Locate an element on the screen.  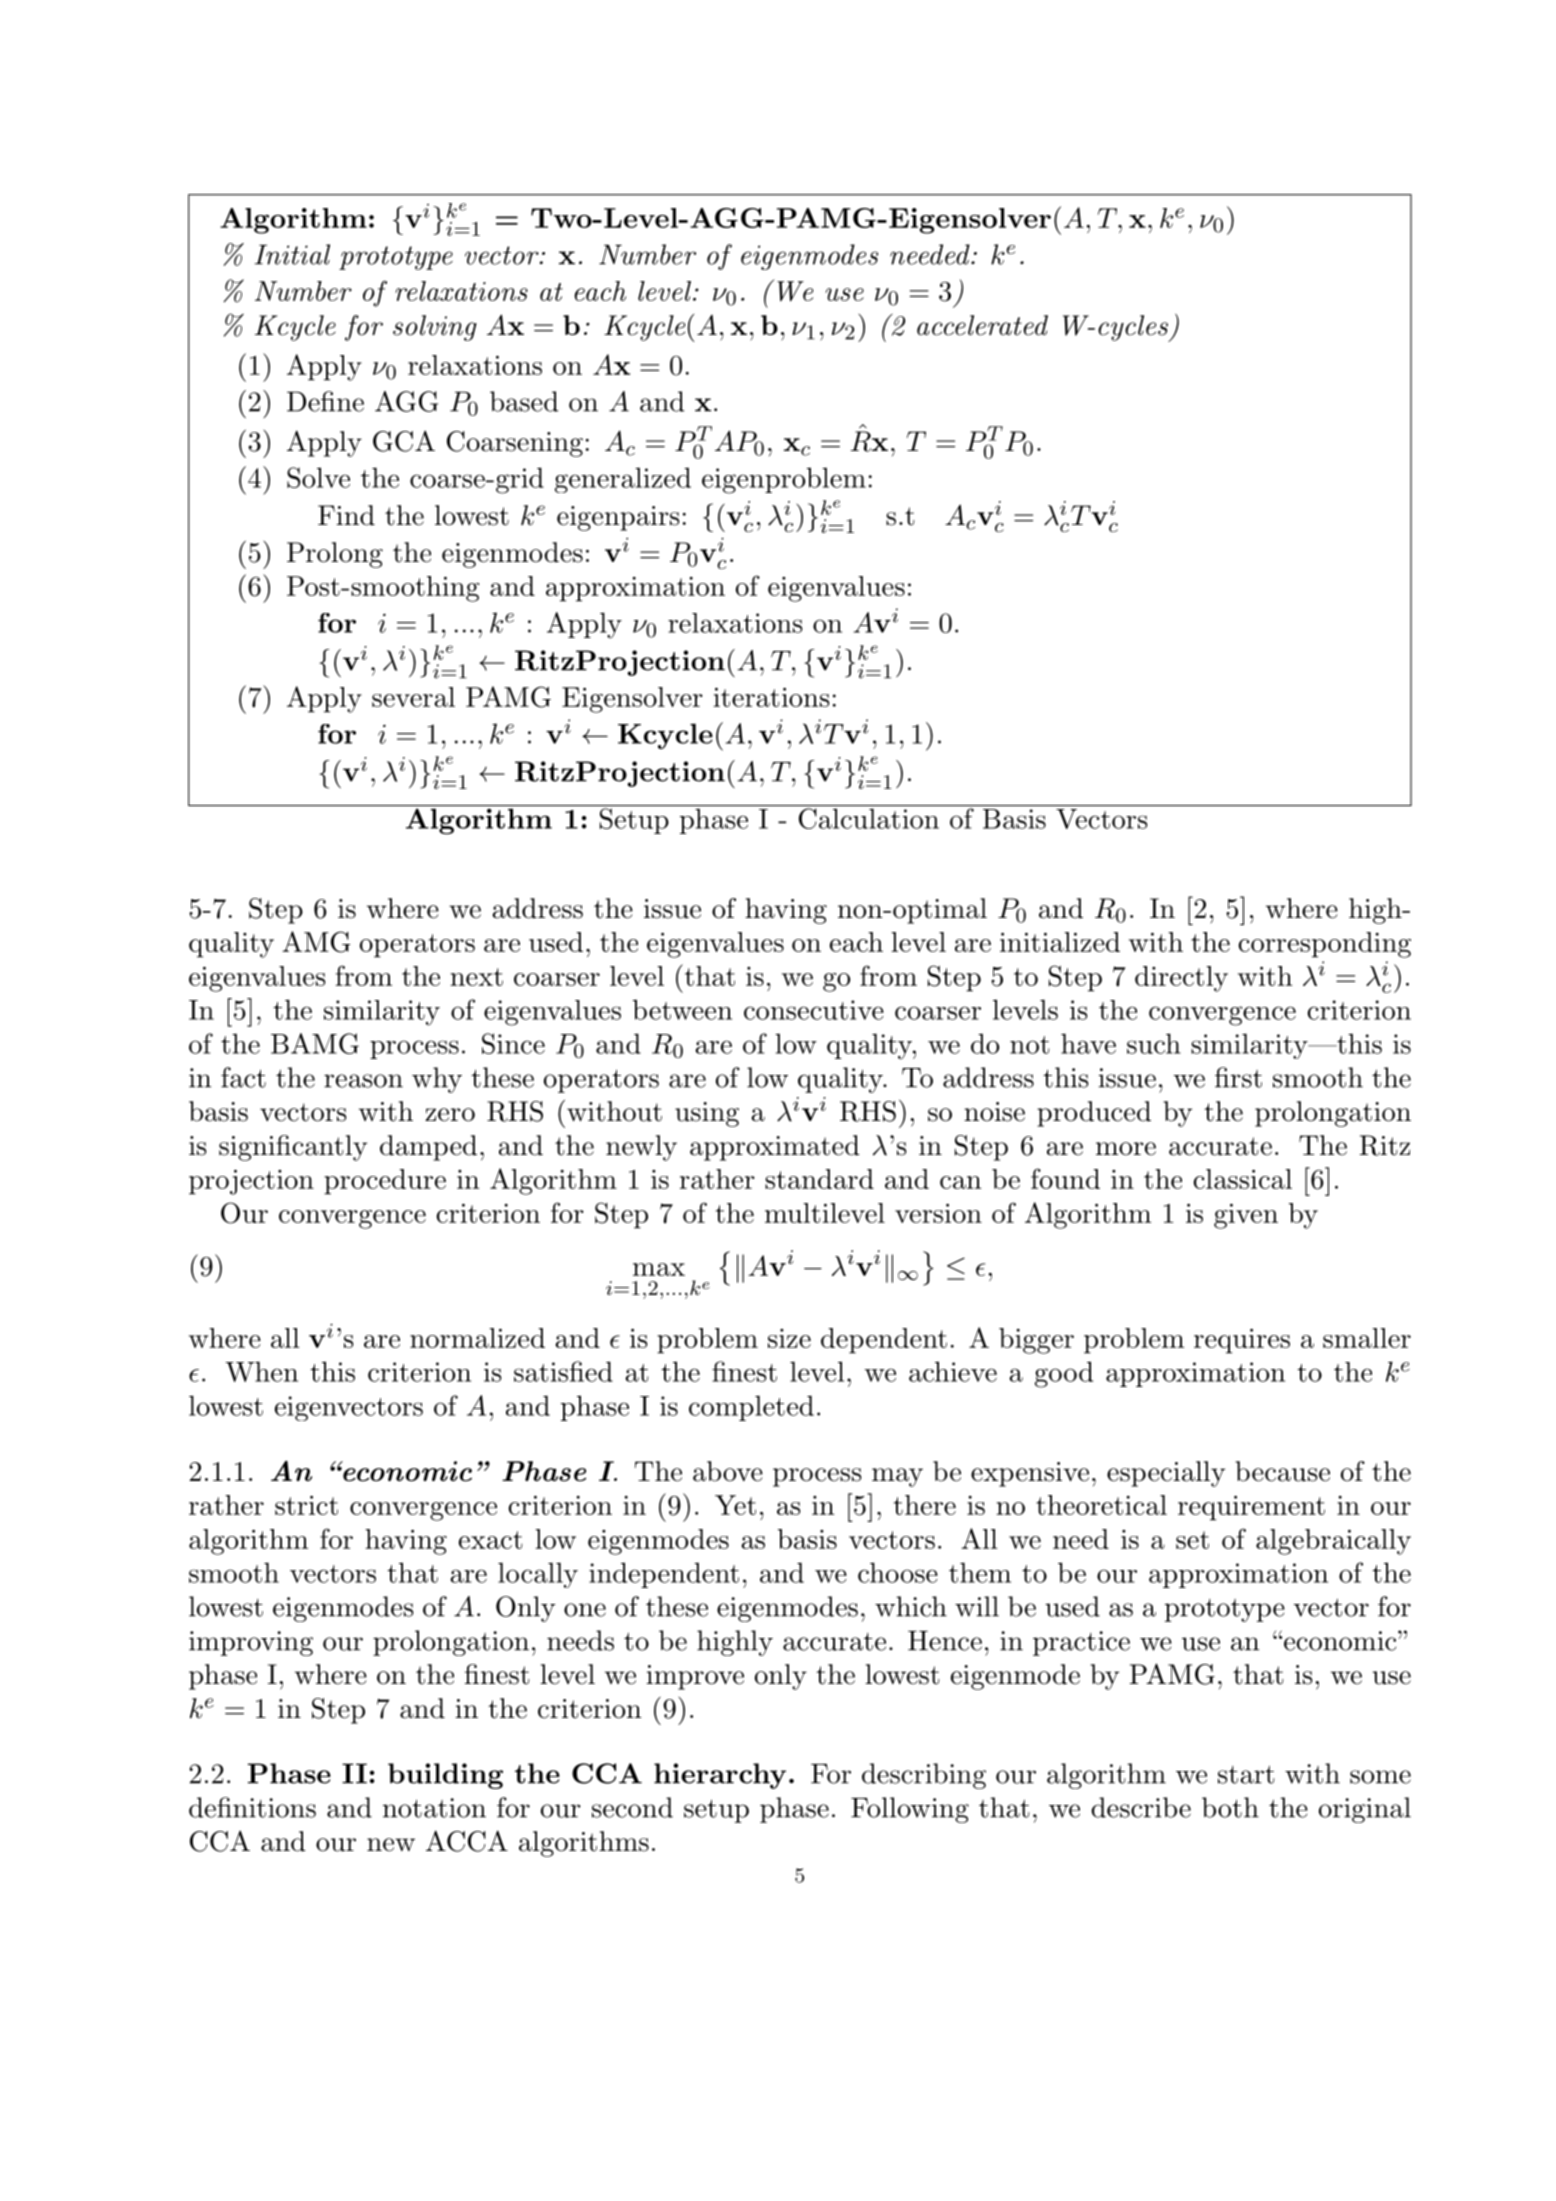
several is located at coordinates (413, 697).
